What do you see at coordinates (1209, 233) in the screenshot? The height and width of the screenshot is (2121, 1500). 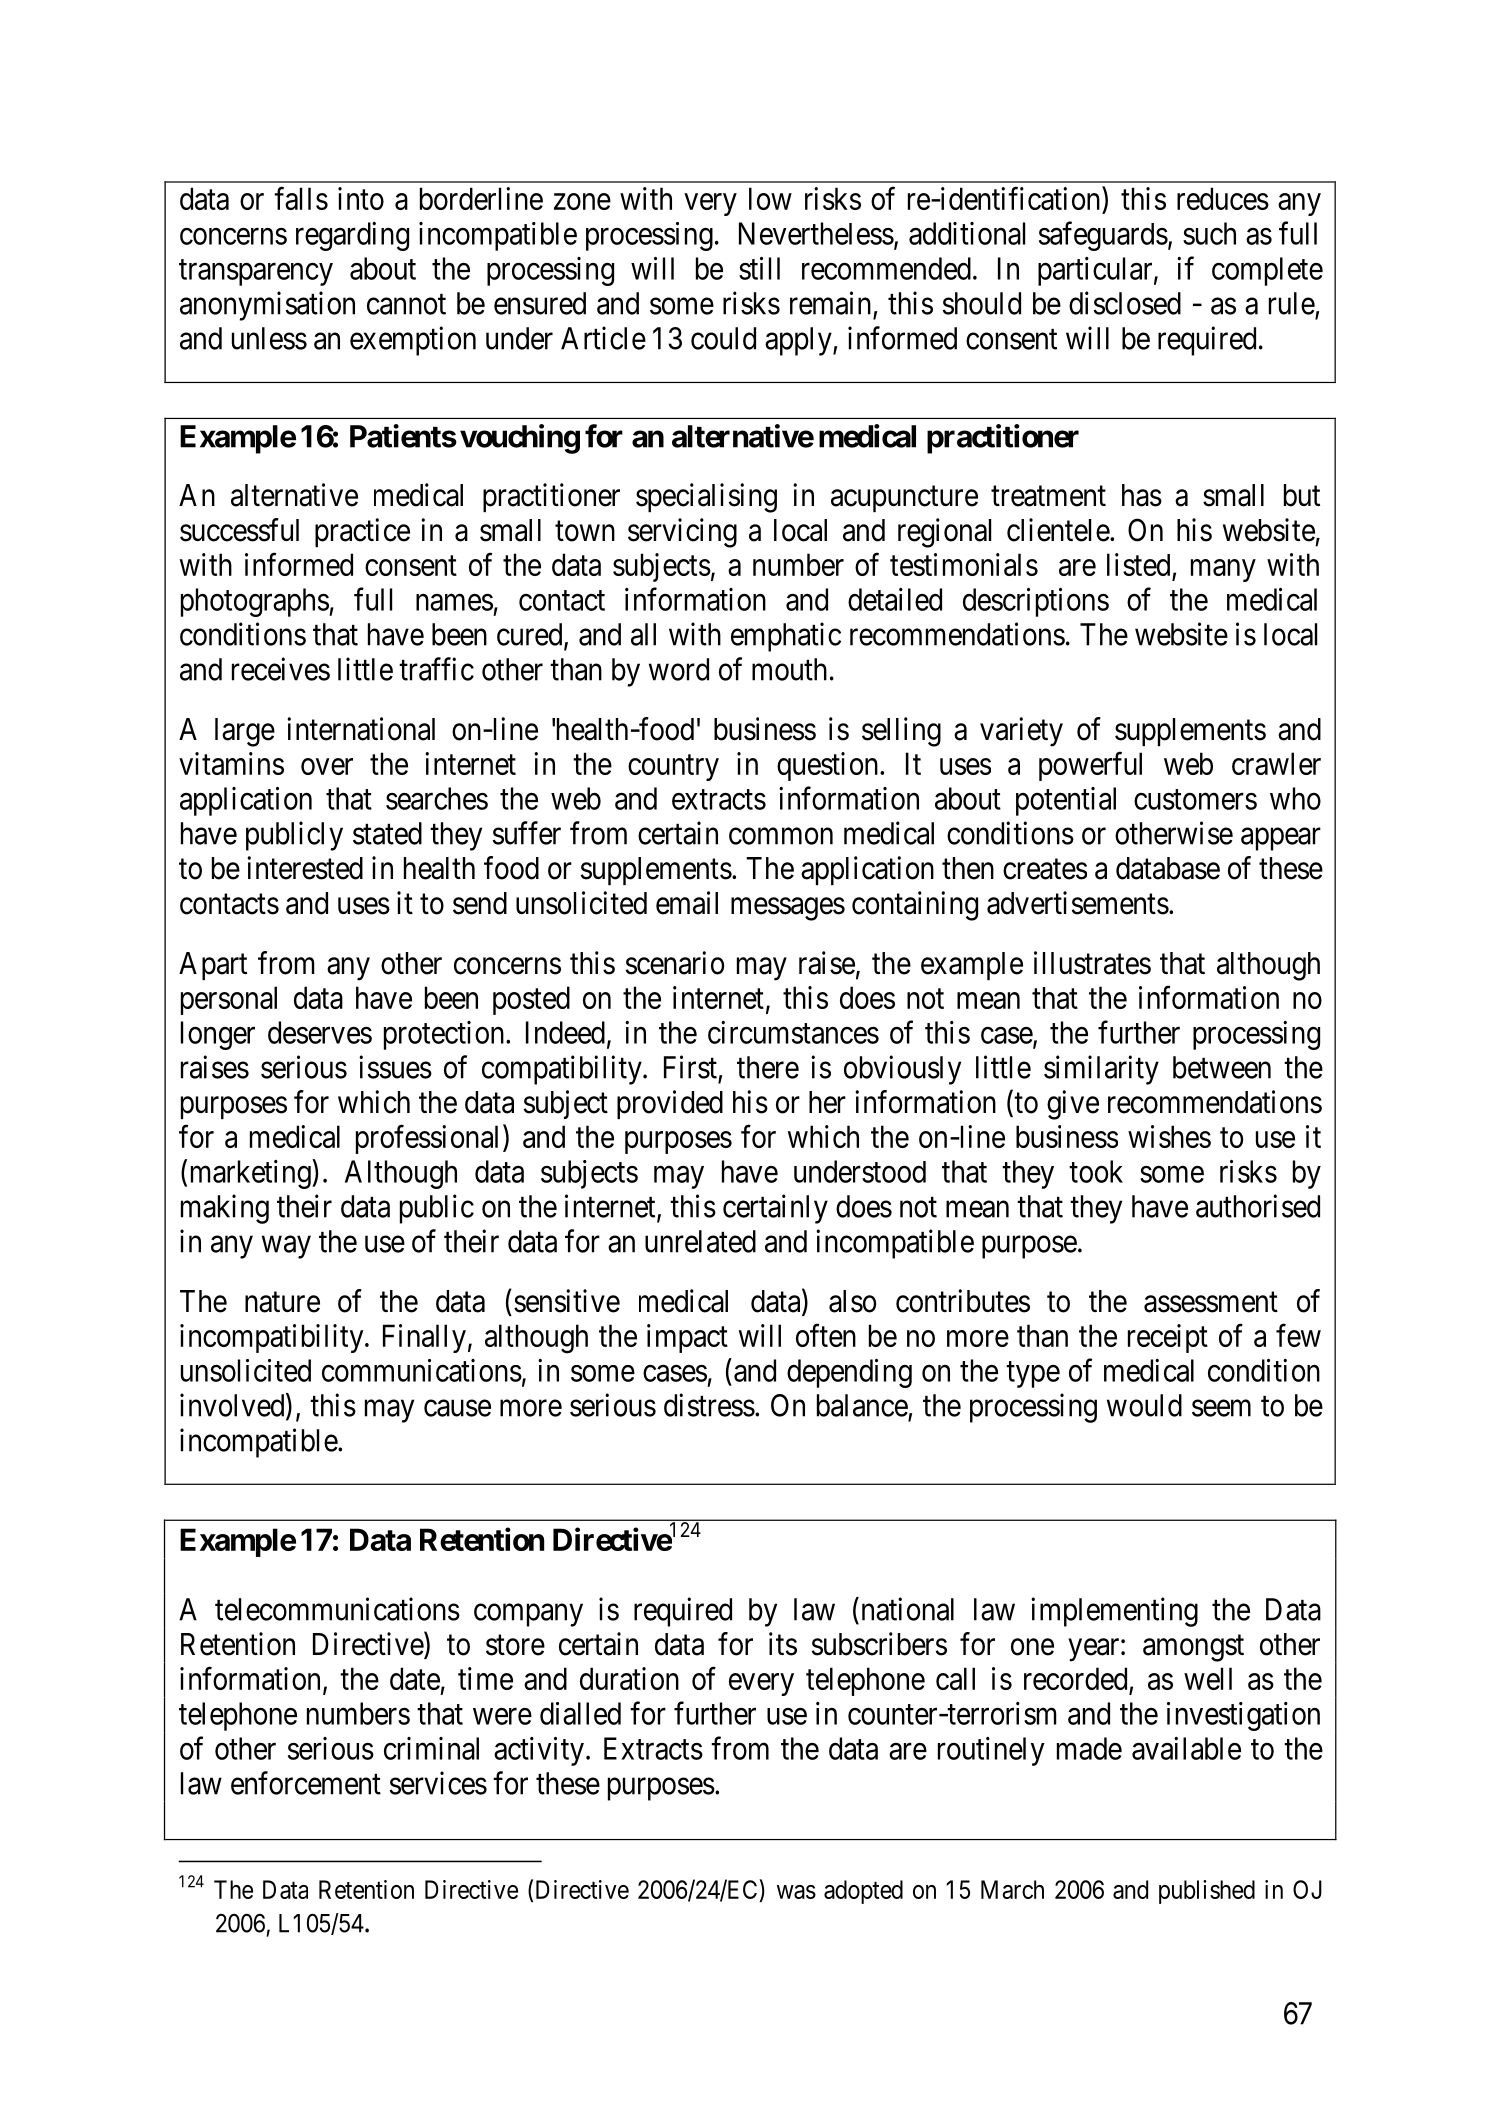 I see `such` at bounding box center [1209, 233].
